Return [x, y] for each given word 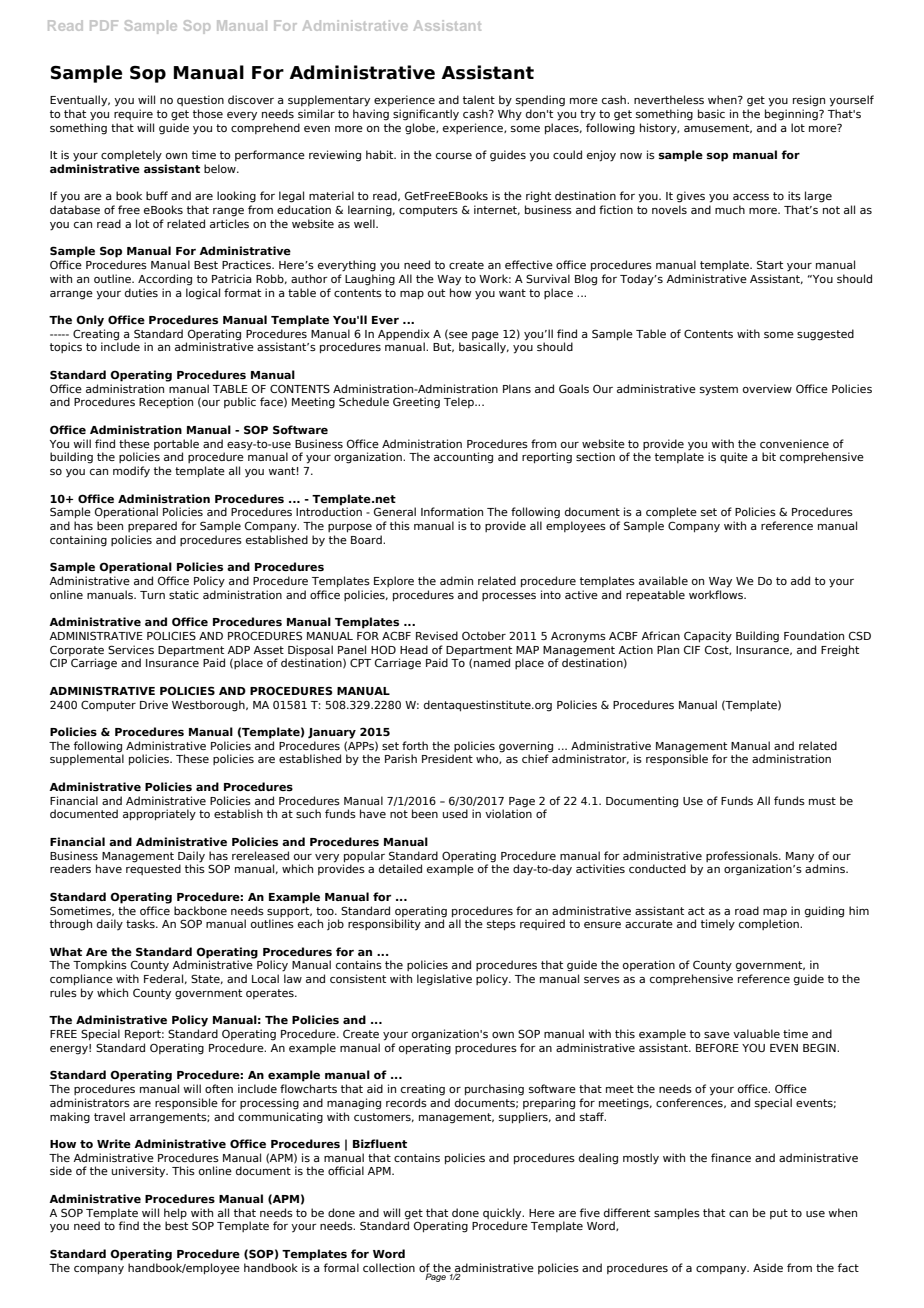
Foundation [814, 635]
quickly [503, 1214]
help [175, 1214]
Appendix [404, 334]
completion [770, 924]
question [200, 100]
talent [479, 99]
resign [809, 101]
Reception [166, 403]
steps [501, 925]
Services [131, 649]
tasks [141, 923]
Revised [437, 635]
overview [767, 388]
